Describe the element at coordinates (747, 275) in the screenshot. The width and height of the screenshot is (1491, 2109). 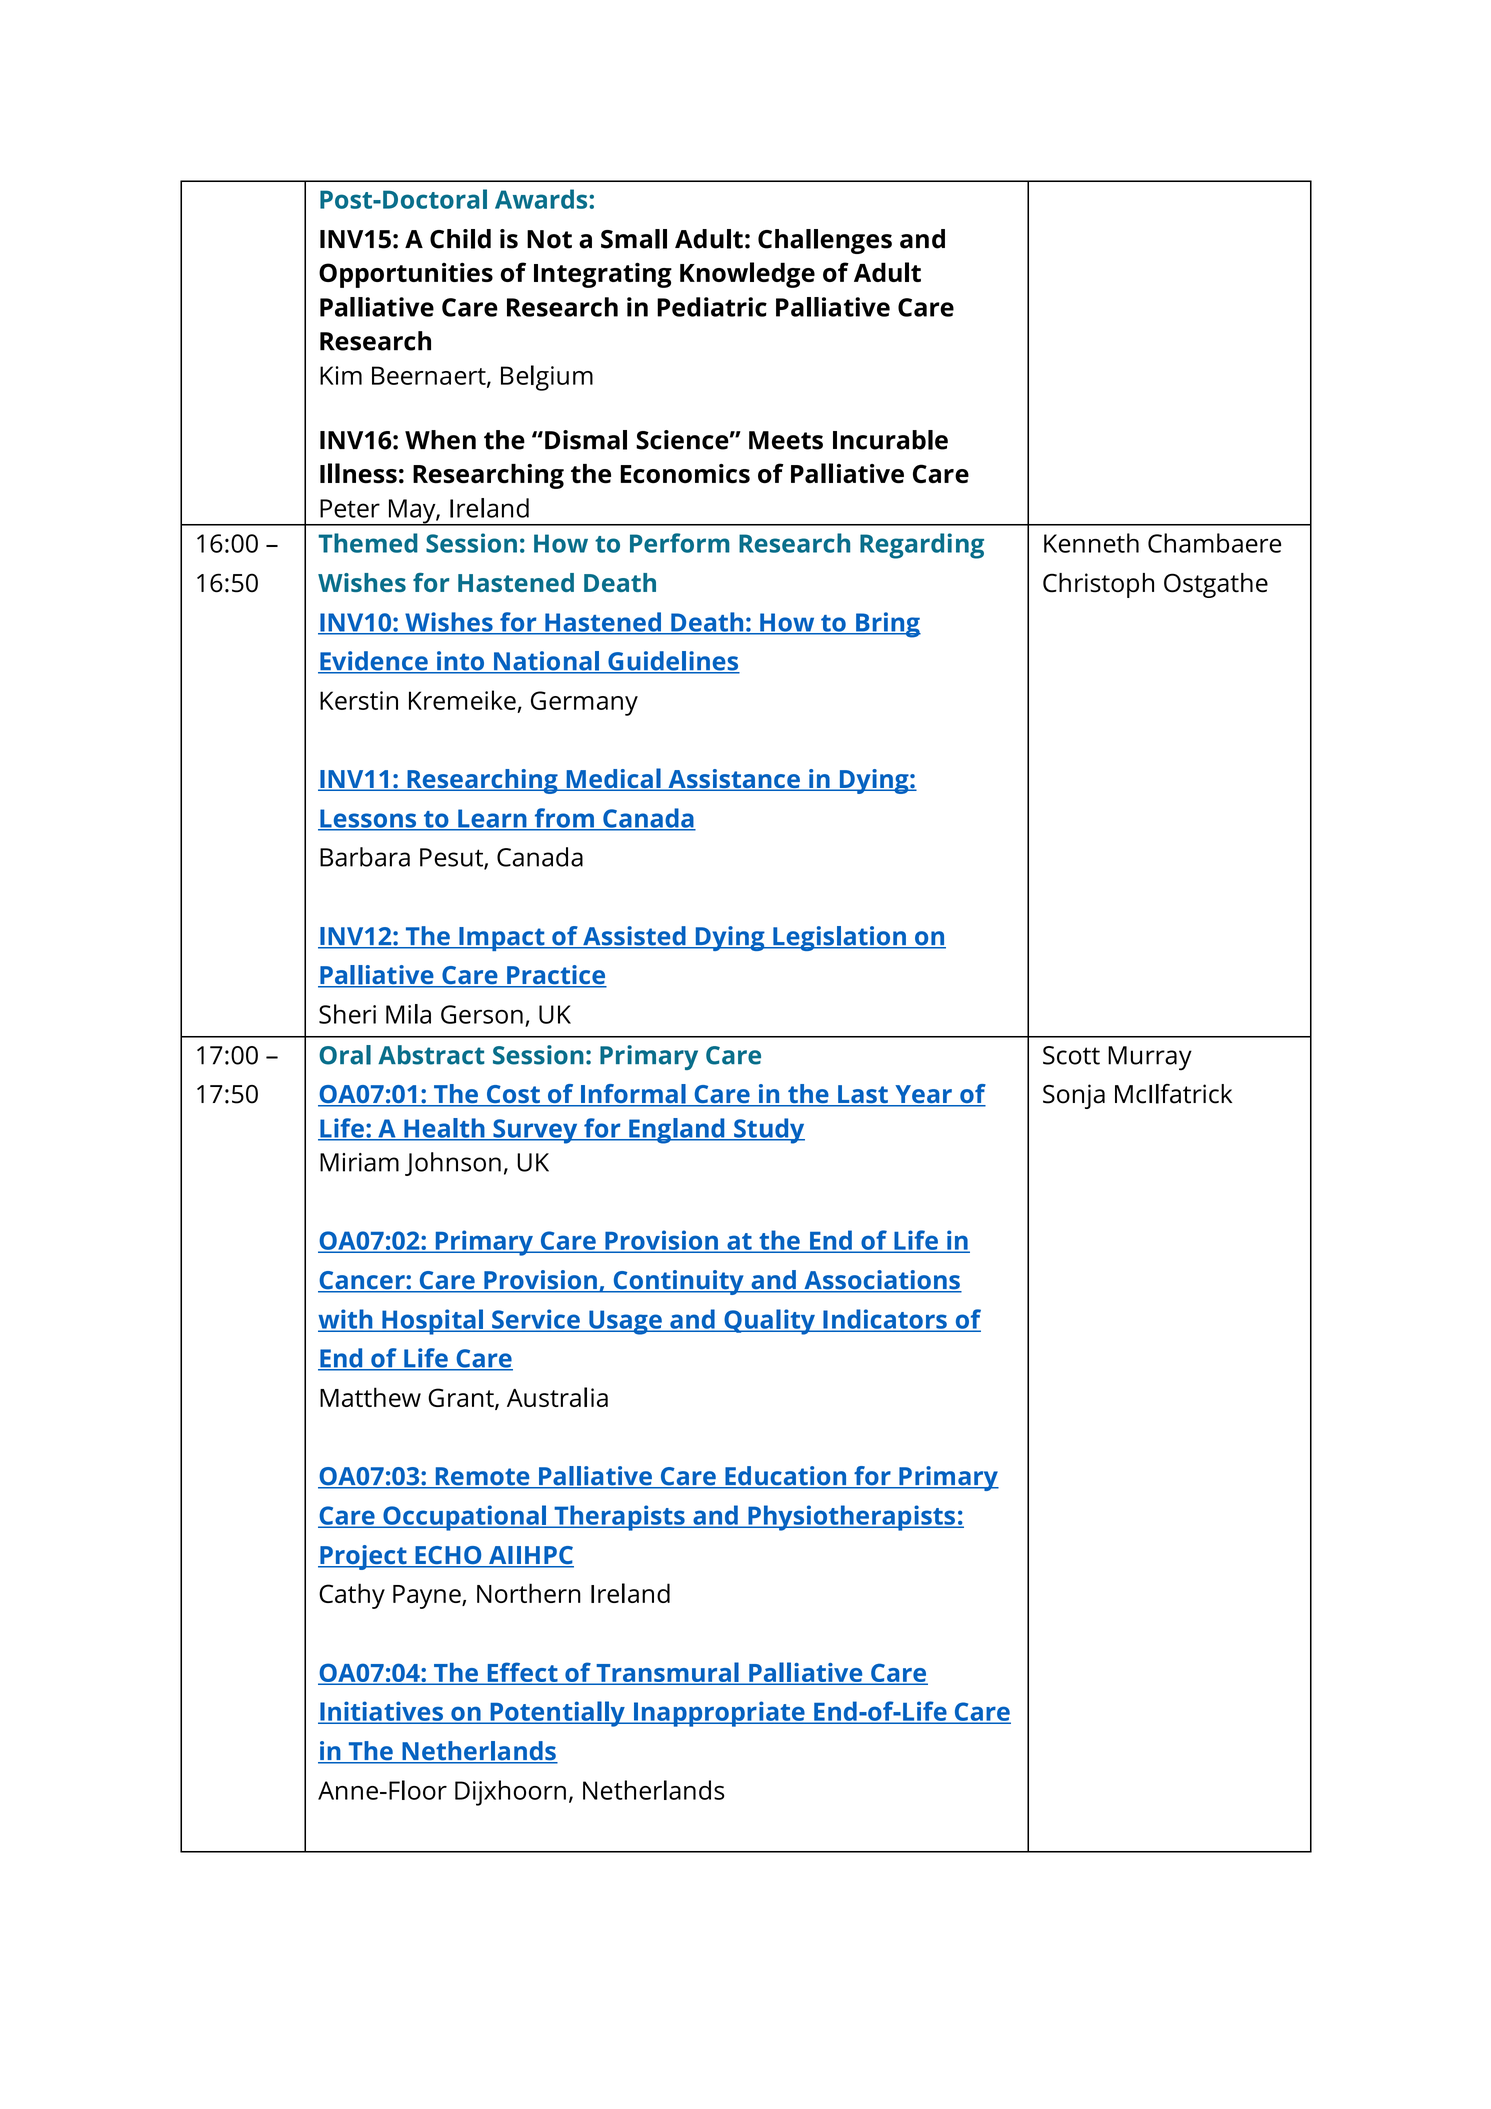
I see `Knowledge` at that location.
